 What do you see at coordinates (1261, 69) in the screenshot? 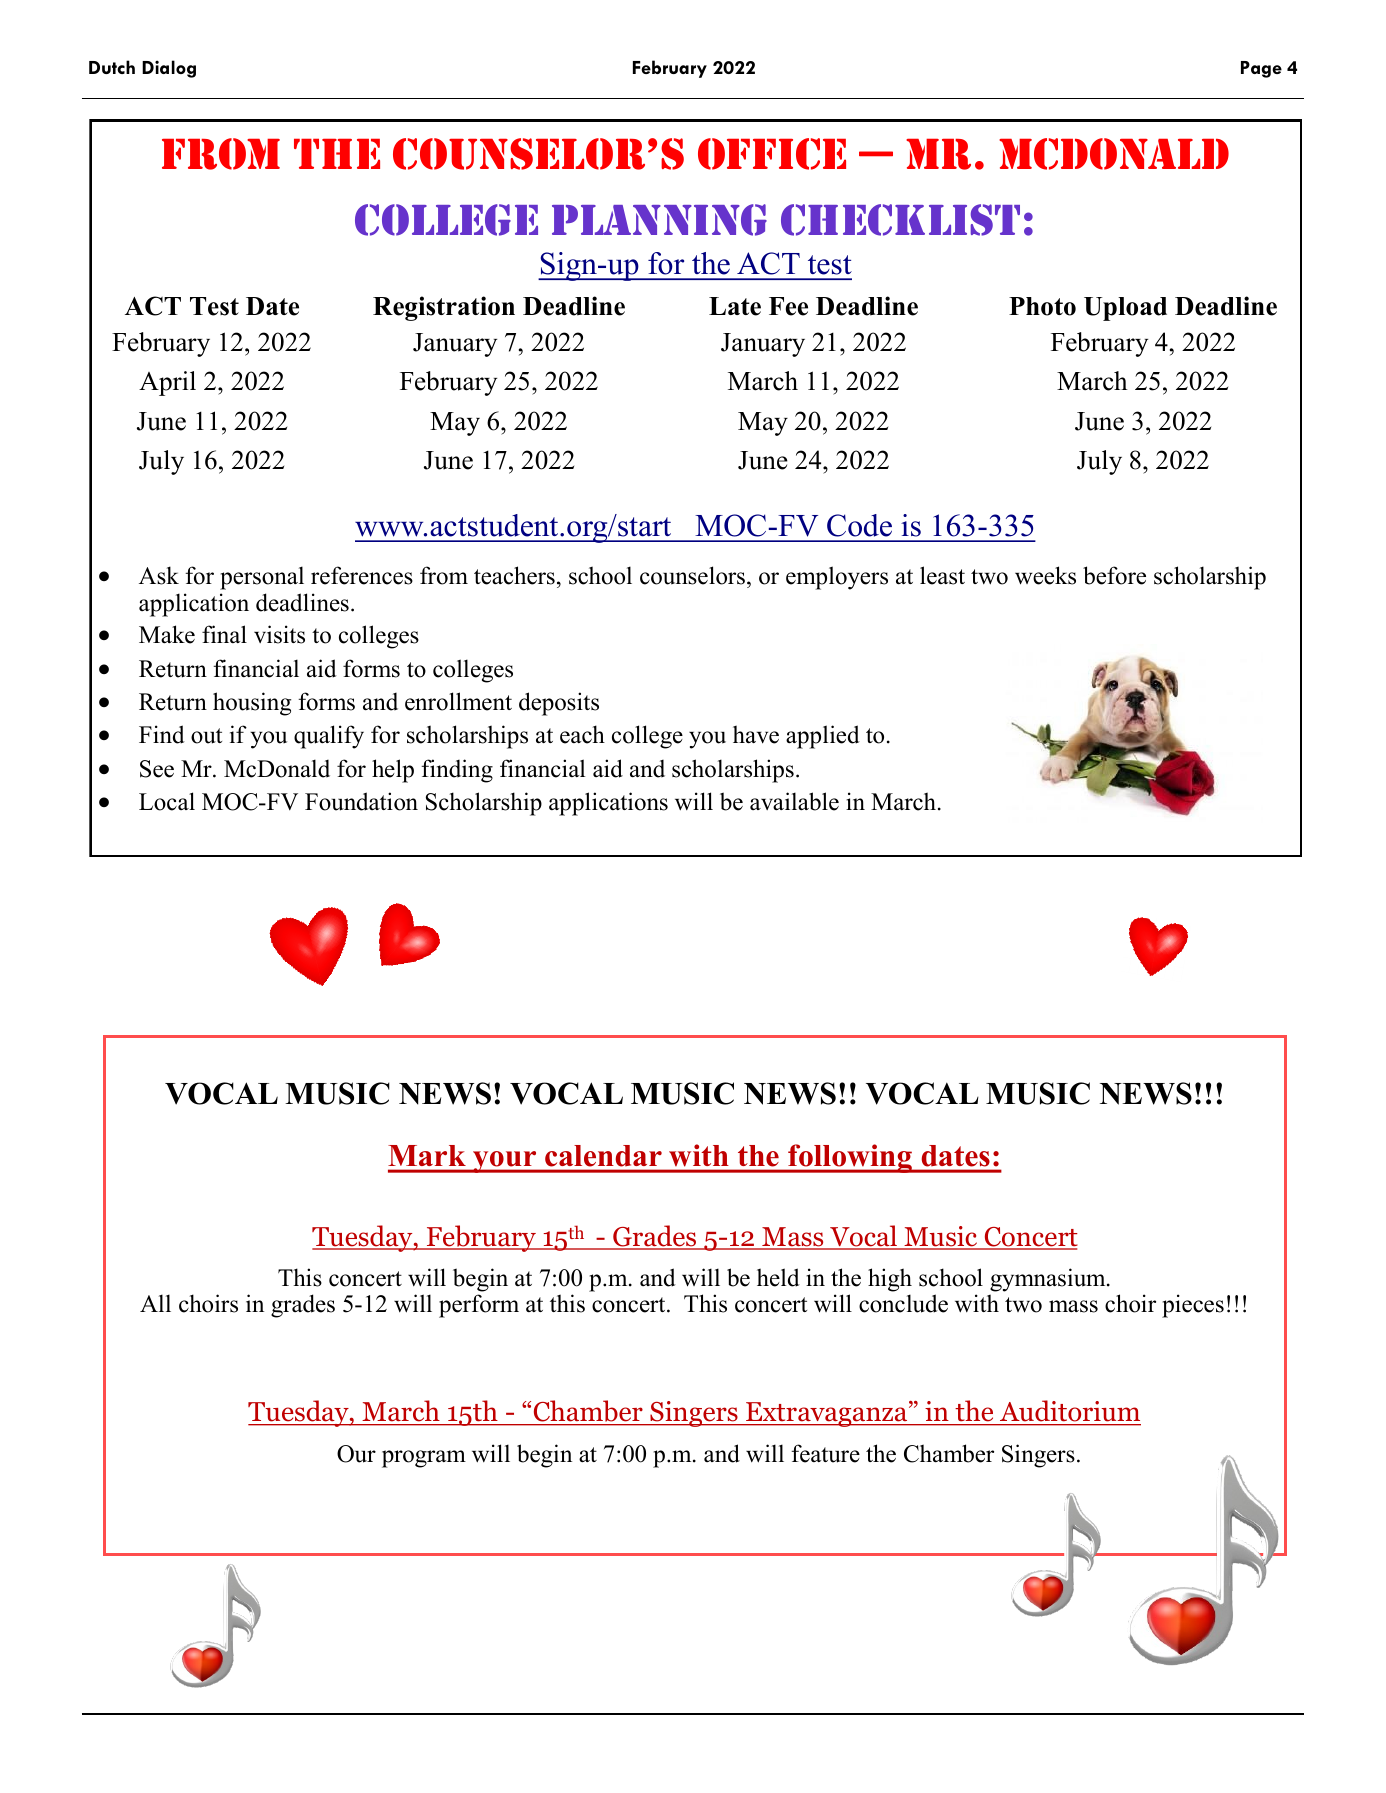
I see `Page` at bounding box center [1261, 69].
